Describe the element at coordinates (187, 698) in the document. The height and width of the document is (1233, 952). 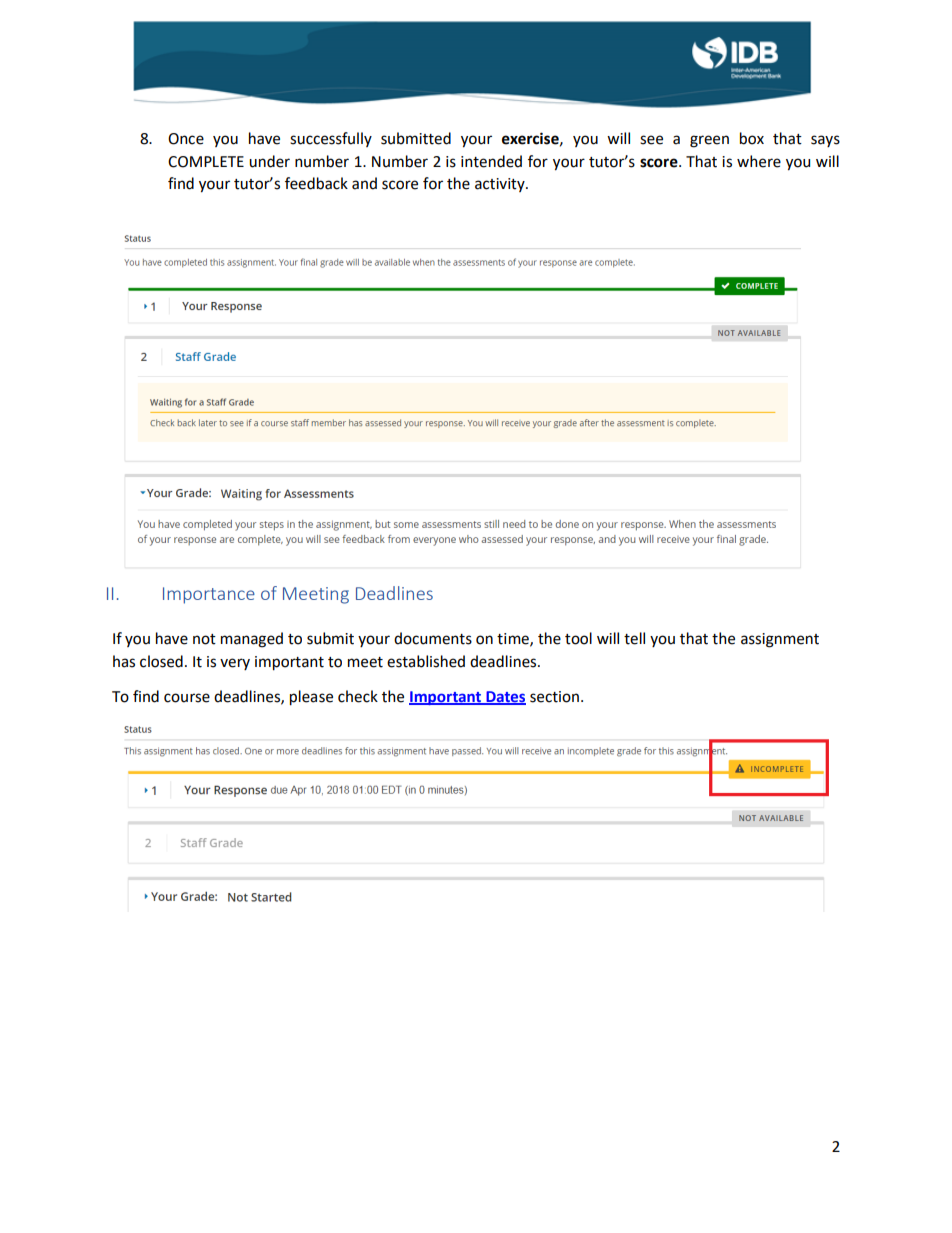
I see `course` at that location.
